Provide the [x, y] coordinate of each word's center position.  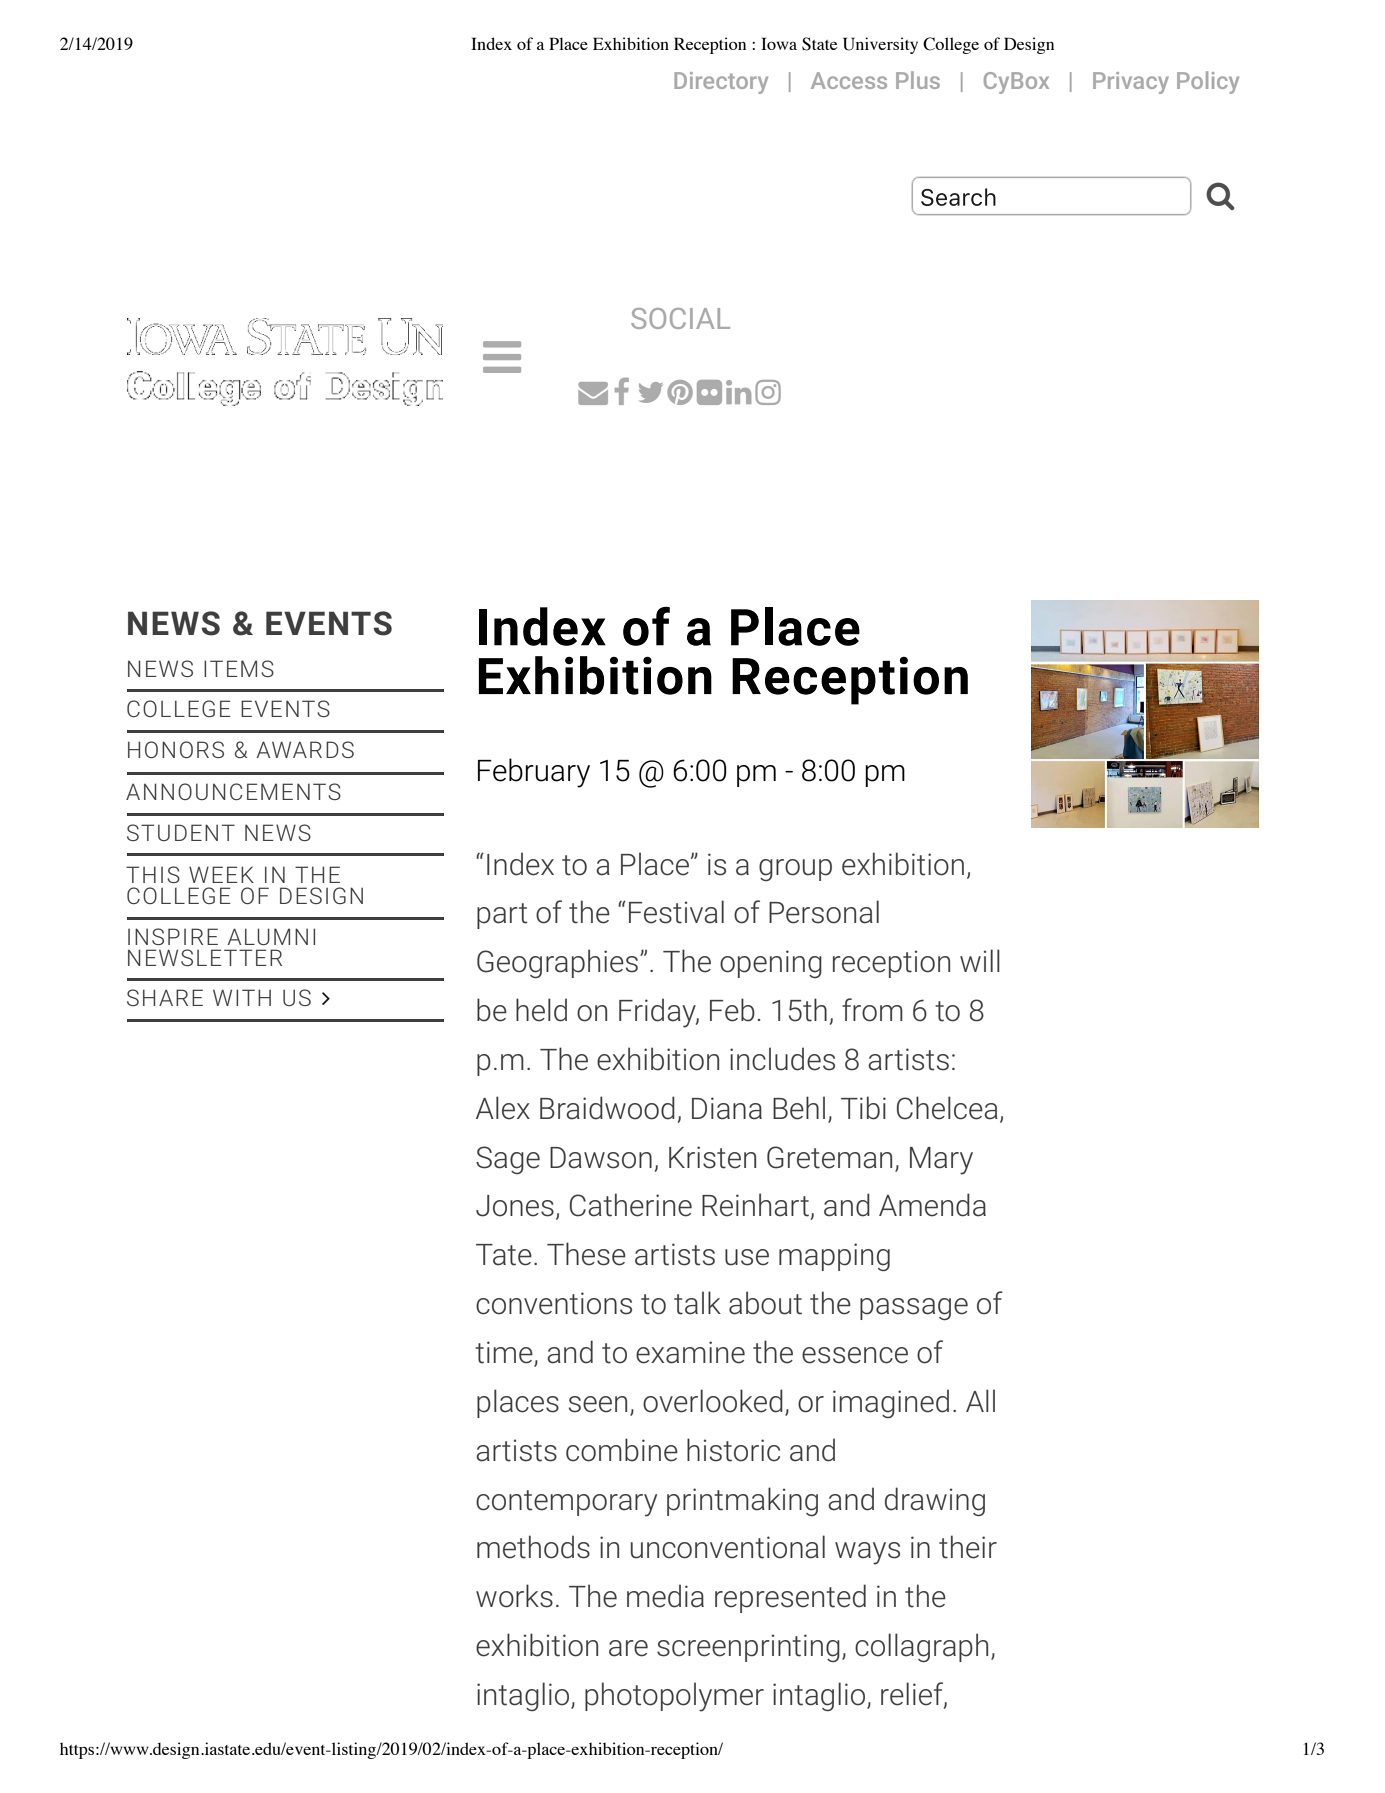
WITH [242, 997]
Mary [941, 1161]
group [795, 870]
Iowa [779, 43]
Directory [721, 83]
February [534, 773]
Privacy [1131, 83]
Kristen [712, 1157]
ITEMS [239, 668]
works [514, 1596]
